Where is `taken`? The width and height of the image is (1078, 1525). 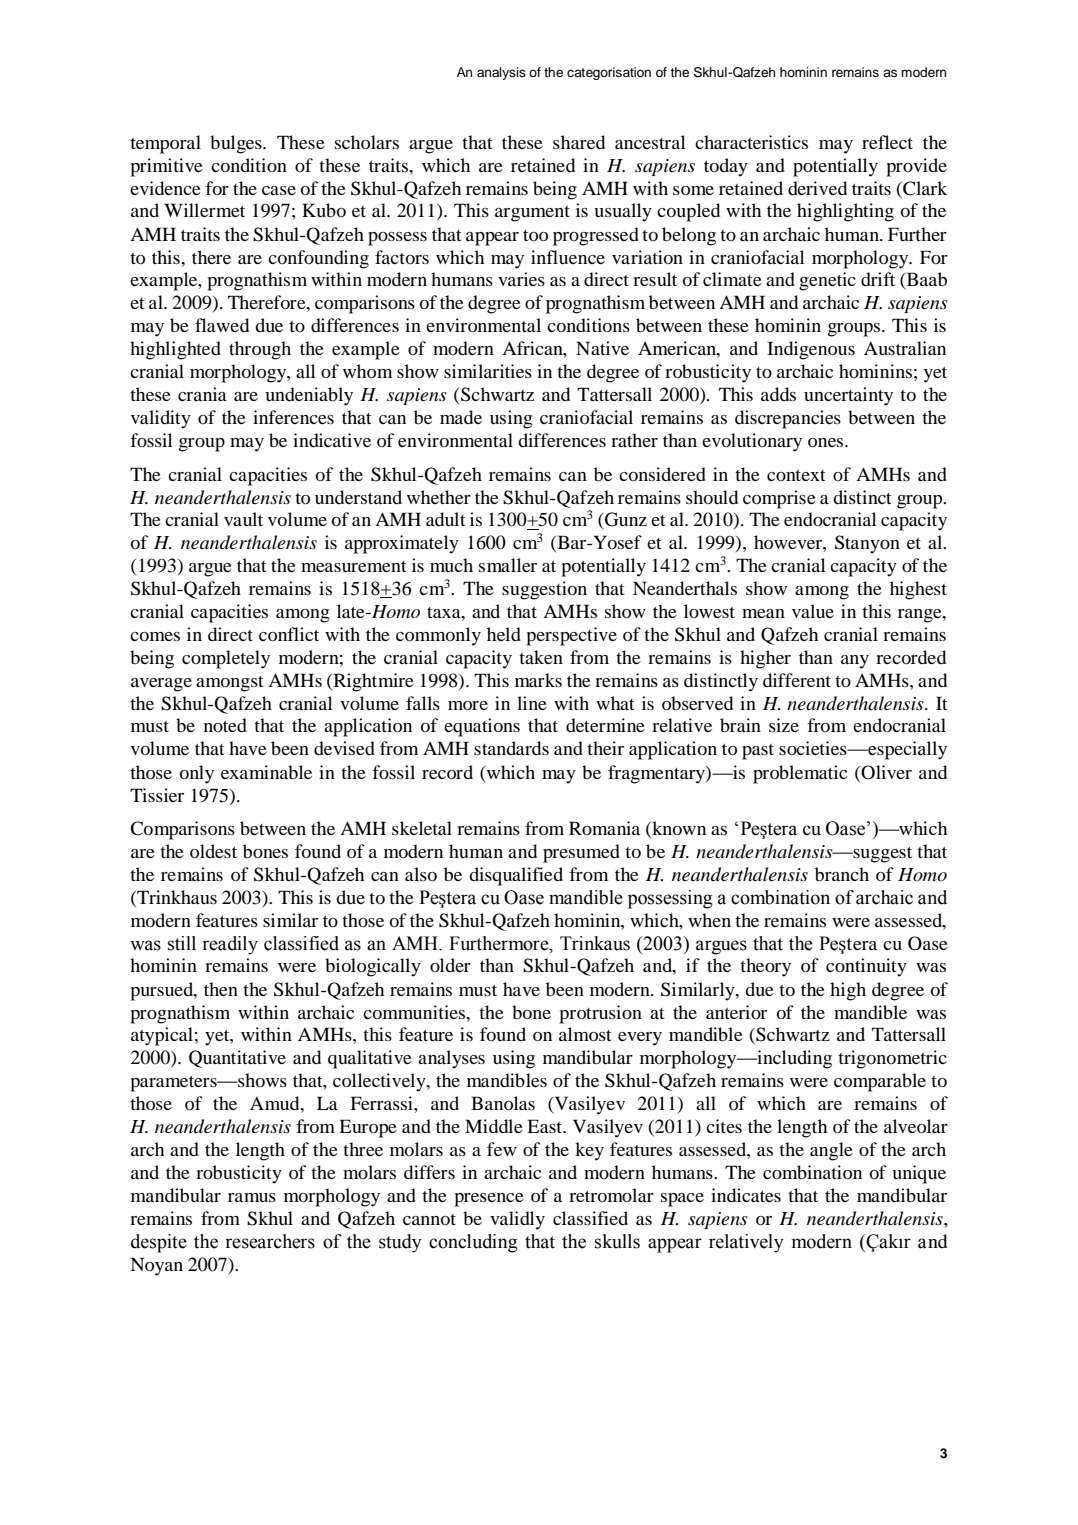 taken is located at coordinates (541, 657).
